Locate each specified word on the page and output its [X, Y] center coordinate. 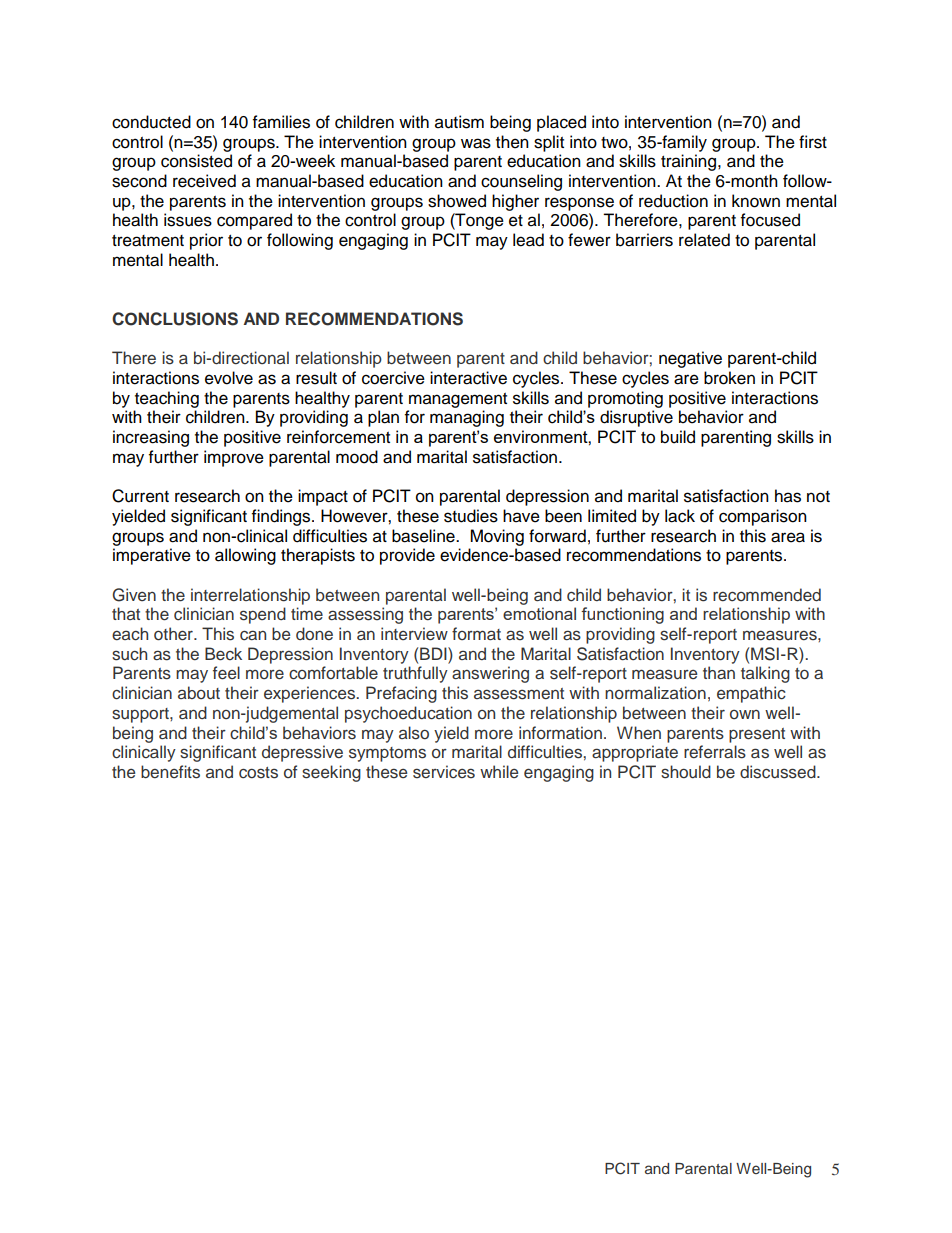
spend [263, 615]
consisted [196, 161]
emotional [539, 613]
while [499, 771]
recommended [767, 595]
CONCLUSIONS [175, 319]
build [678, 437]
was [476, 143]
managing [467, 418]
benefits [170, 772]
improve [234, 458]
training [690, 162]
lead [528, 240]
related [704, 240]
